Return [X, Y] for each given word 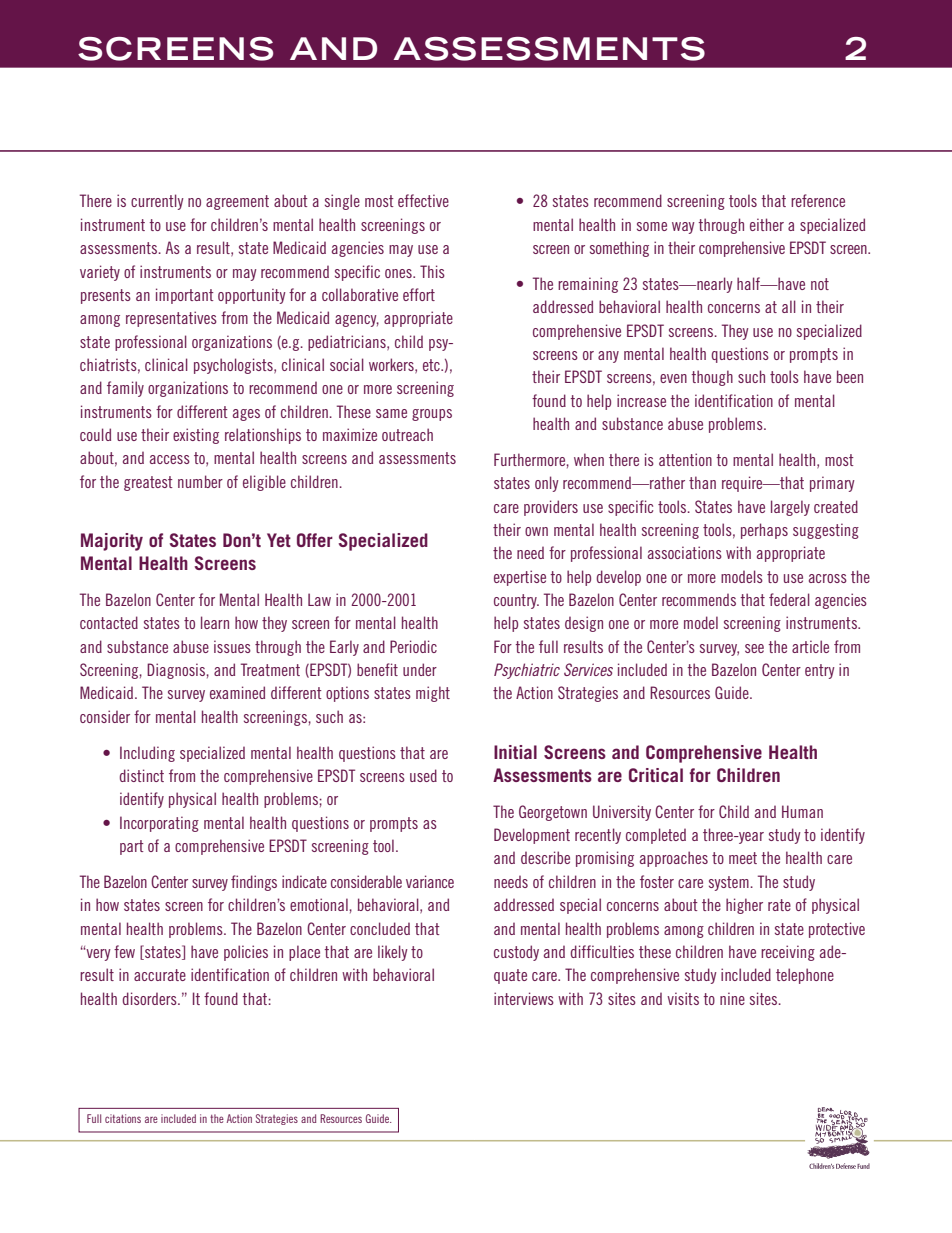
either [767, 224]
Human [802, 811]
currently [157, 202]
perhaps [764, 531]
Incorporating [159, 824]
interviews [524, 998]
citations [123, 1118]
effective [423, 200]
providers [551, 508]
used [423, 775]
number [200, 481]
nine [732, 998]
